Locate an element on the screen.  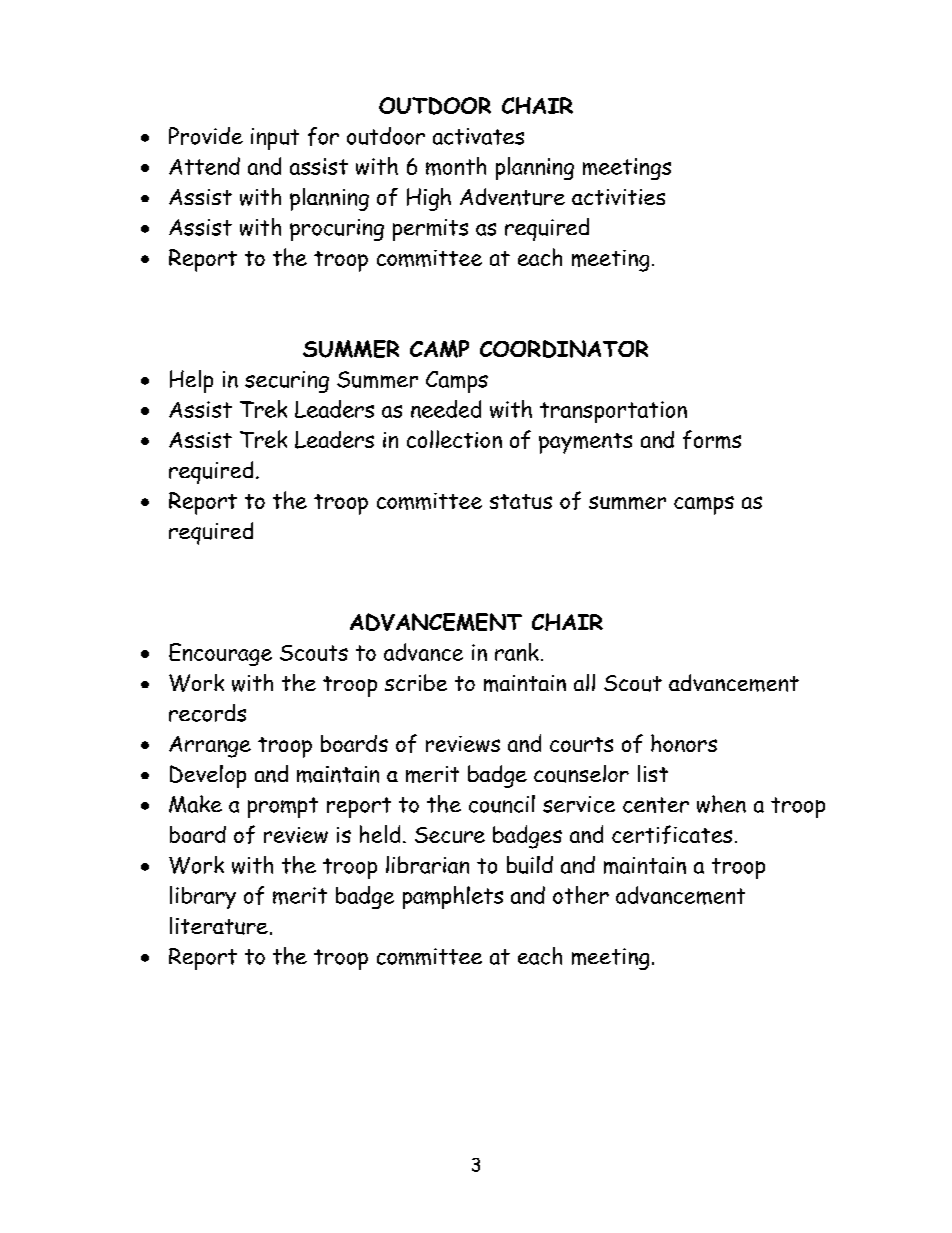
transportation is located at coordinates (613, 412).
